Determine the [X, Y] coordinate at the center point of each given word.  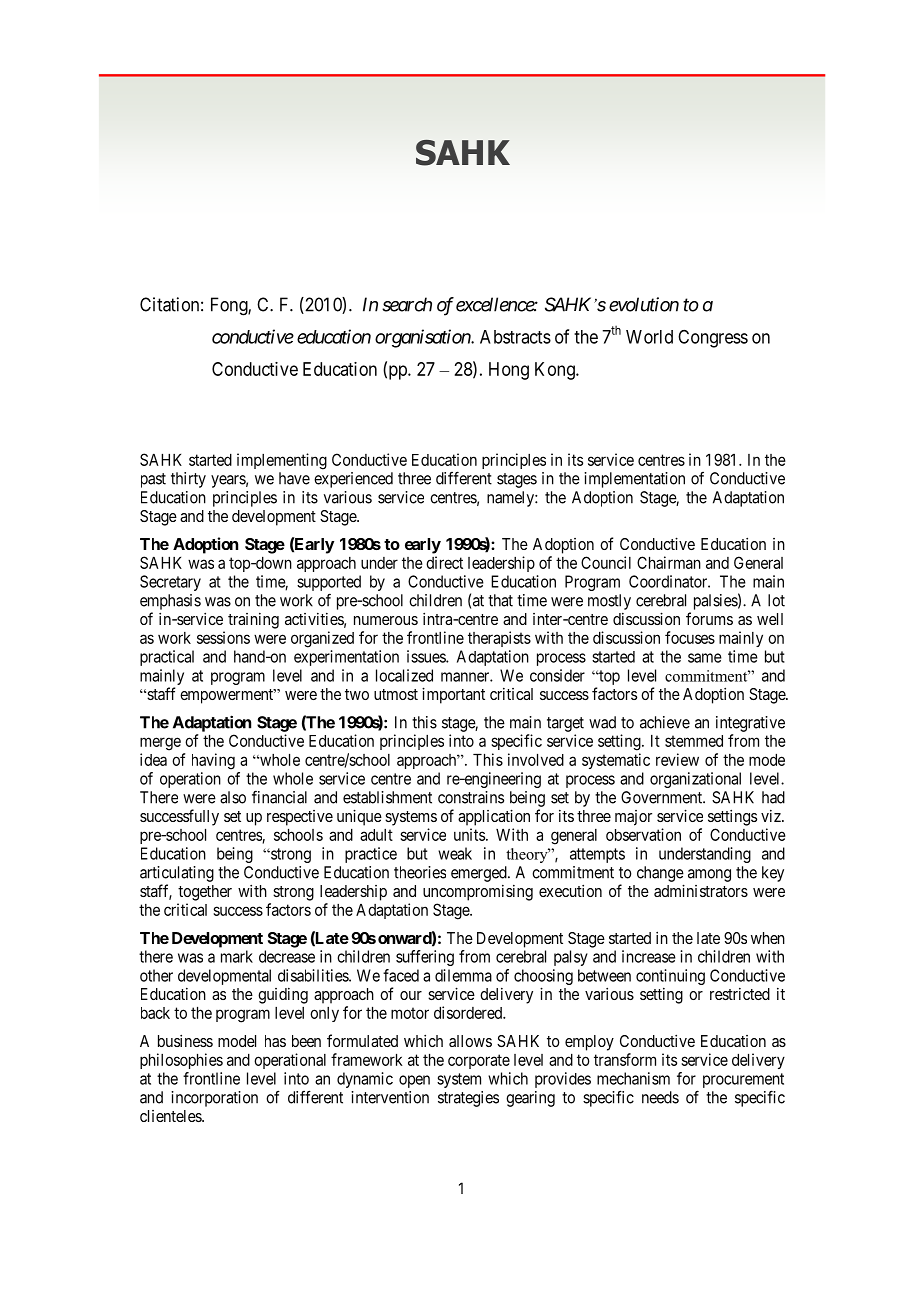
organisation [423, 338]
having [213, 761]
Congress [713, 339]
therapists [499, 639]
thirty [188, 480]
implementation [634, 480]
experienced [353, 480]
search [407, 304]
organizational [695, 780]
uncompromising [478, 893]
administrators [701, 890]
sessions [223, 637]
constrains [471, 797]
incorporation [214, 1099]
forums [709, 618]
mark [237, 956]
